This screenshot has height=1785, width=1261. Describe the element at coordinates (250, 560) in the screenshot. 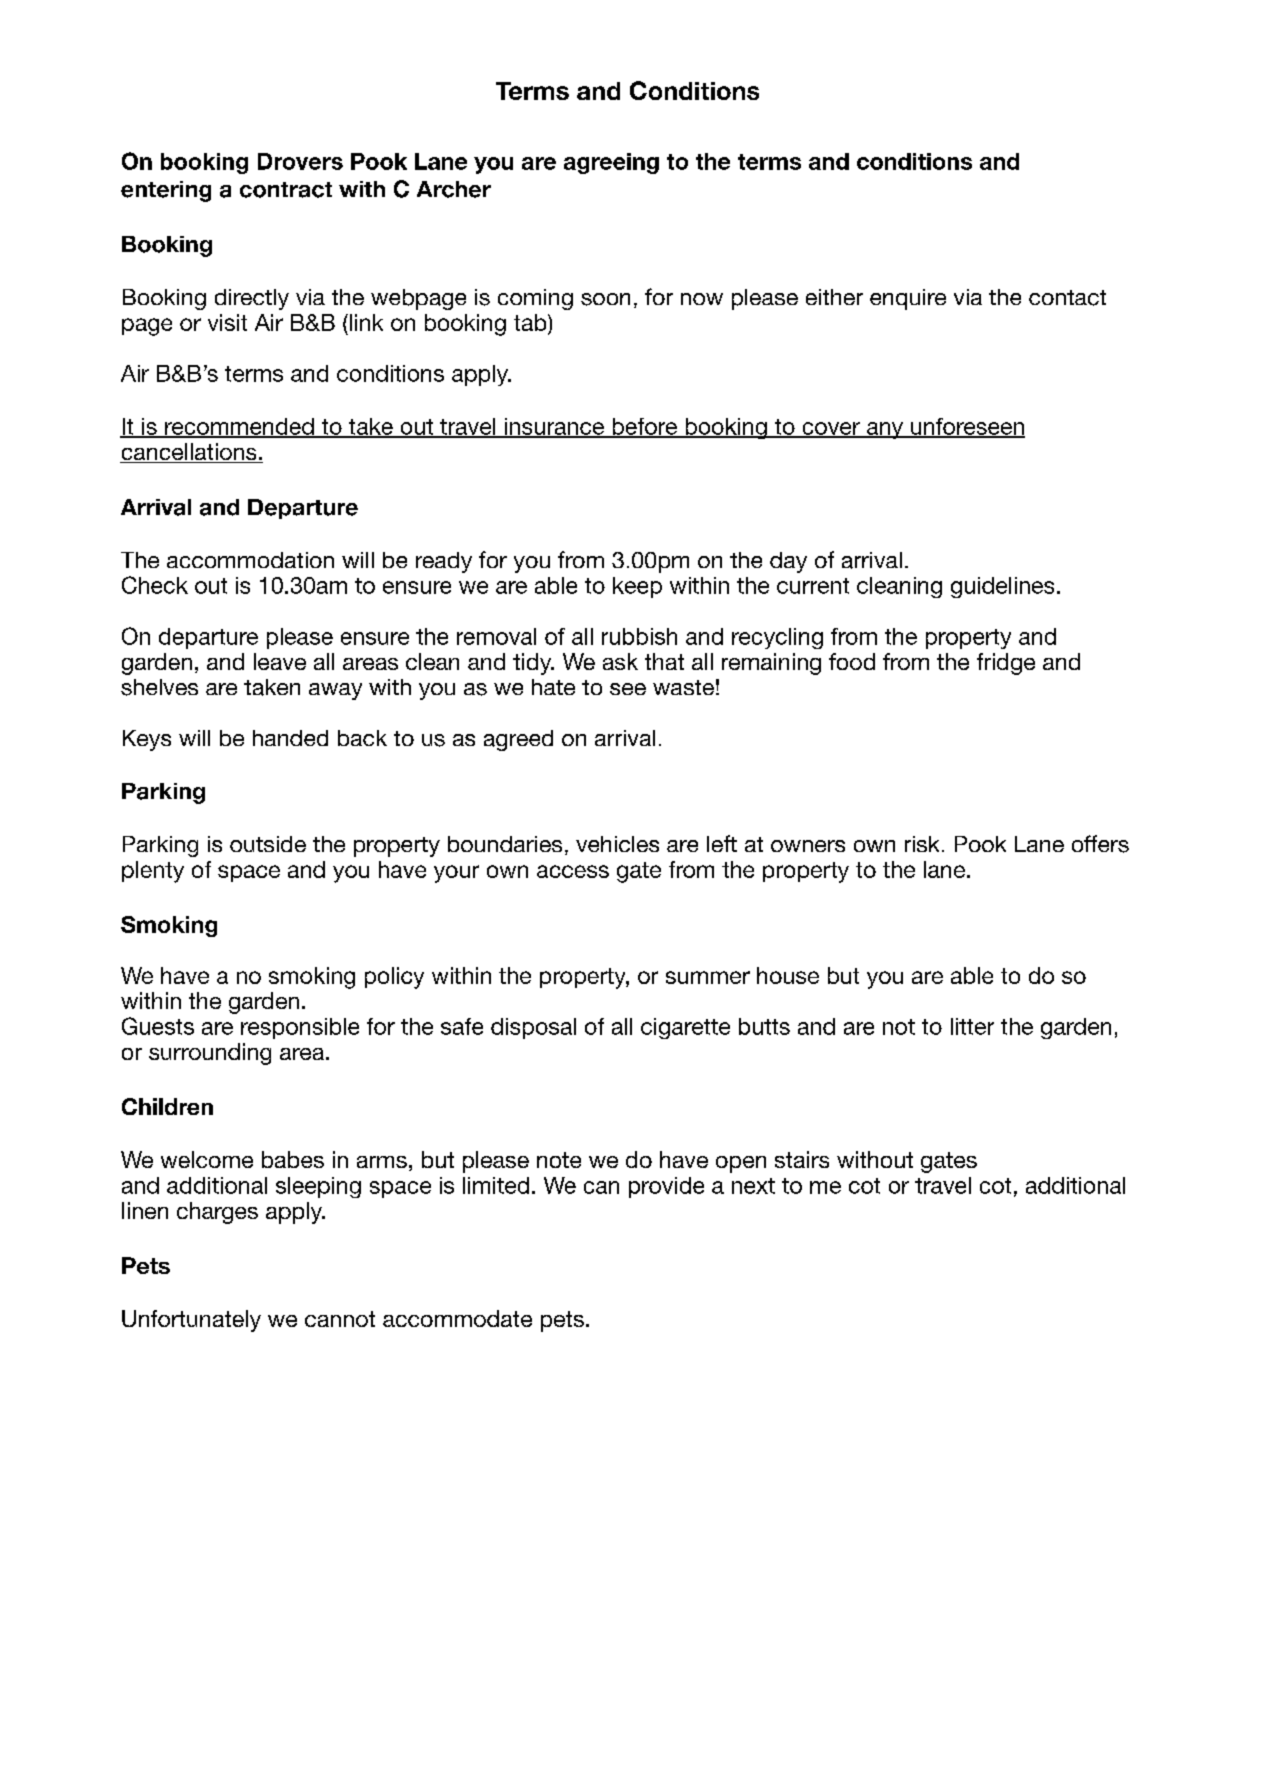

I see `accommodation` at that location.
